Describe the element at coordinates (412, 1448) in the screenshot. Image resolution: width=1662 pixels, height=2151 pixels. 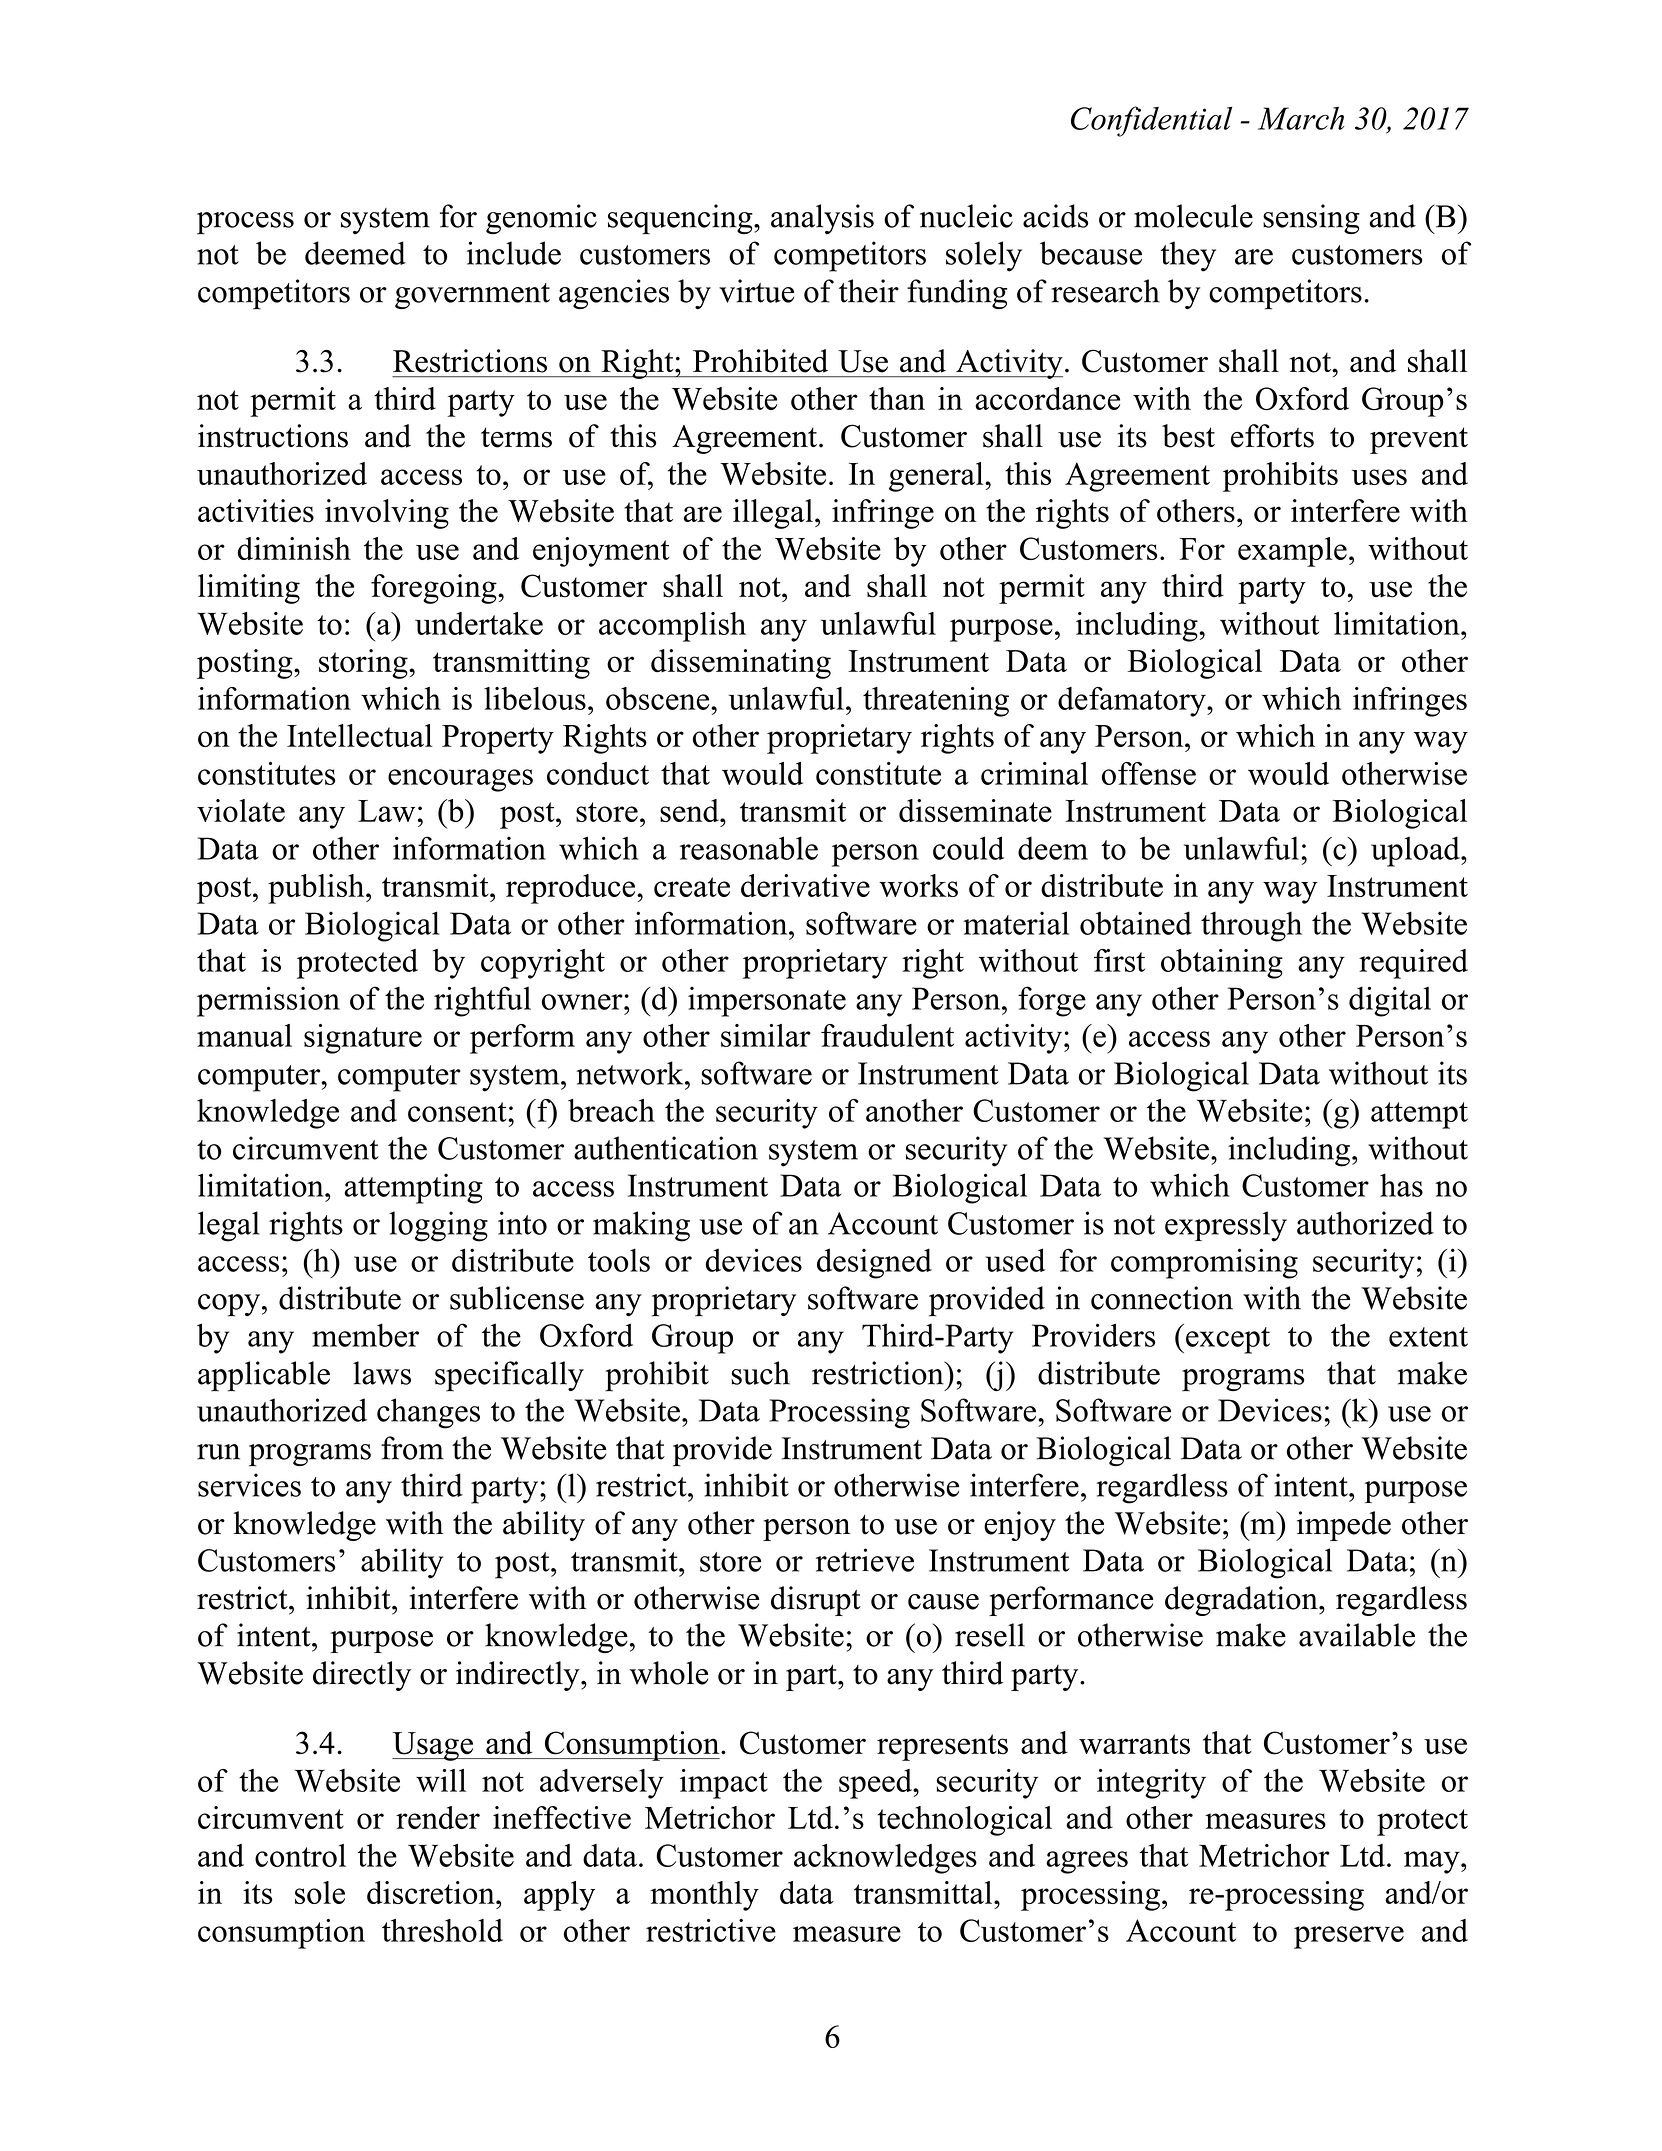
I see `from` at that location.
